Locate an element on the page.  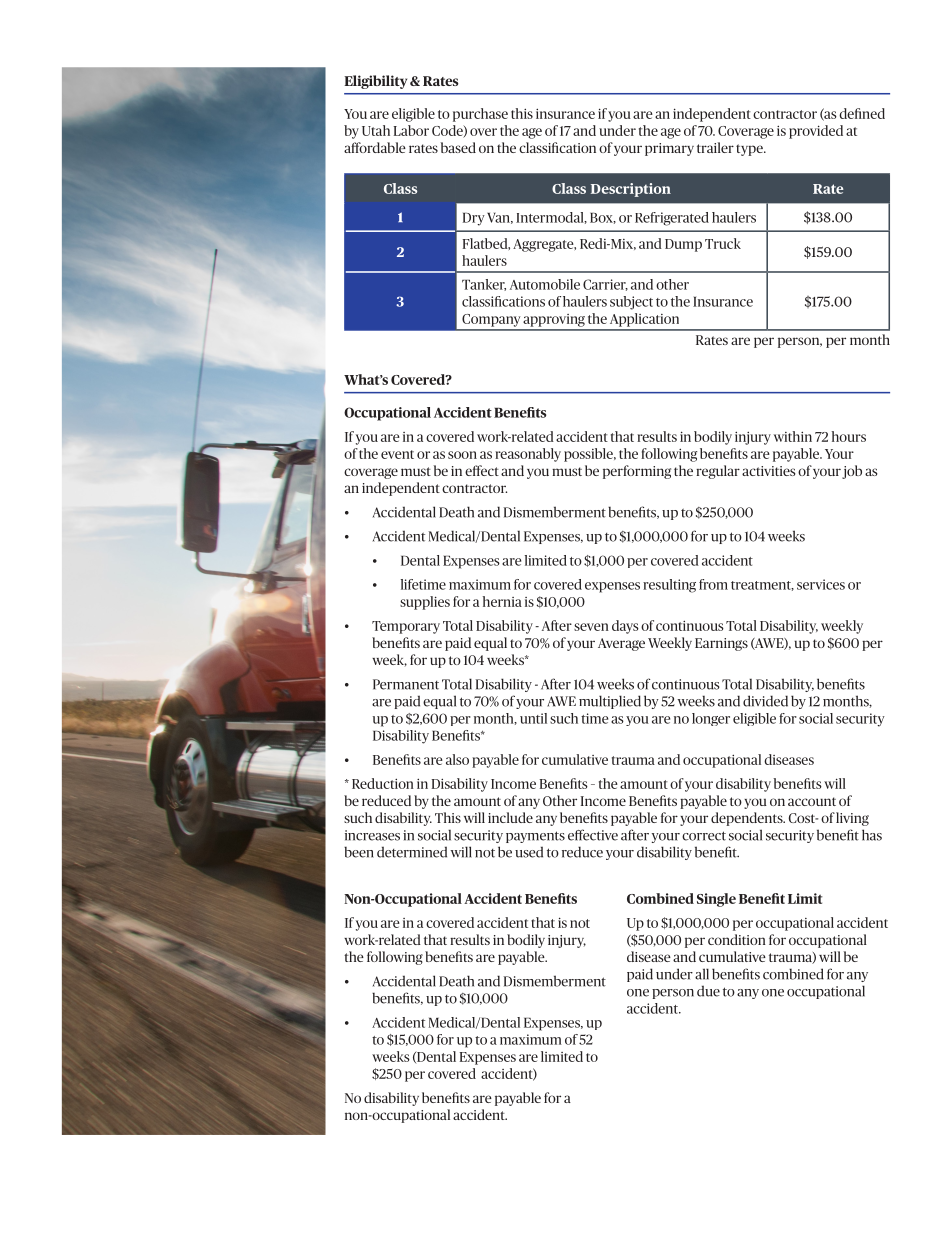
multiplied is located at coordinates (610, 702).
